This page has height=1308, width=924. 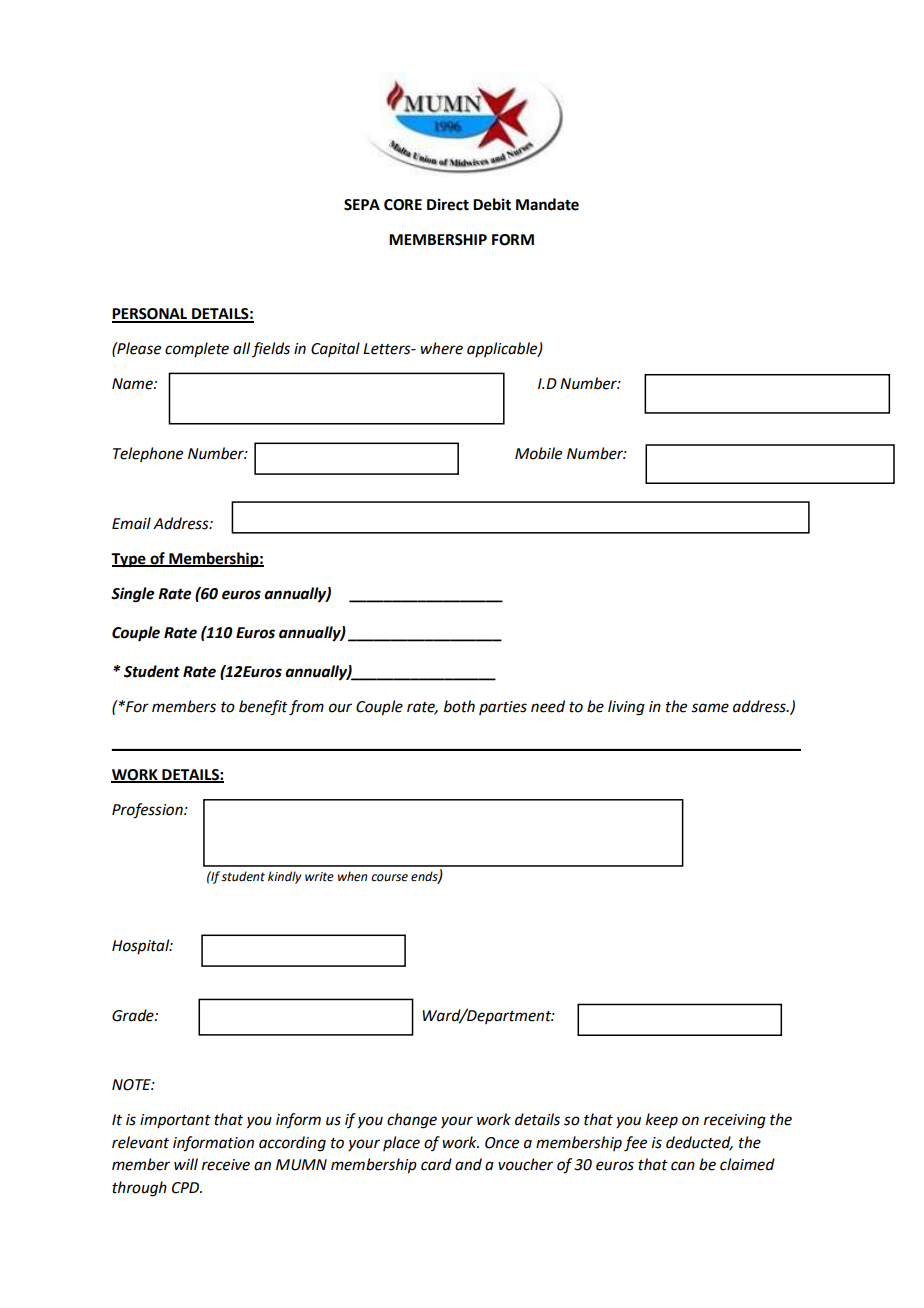 What do you see at coordinates (389, 878) in the page?
I see `course` at bounding box center [389, 878].
